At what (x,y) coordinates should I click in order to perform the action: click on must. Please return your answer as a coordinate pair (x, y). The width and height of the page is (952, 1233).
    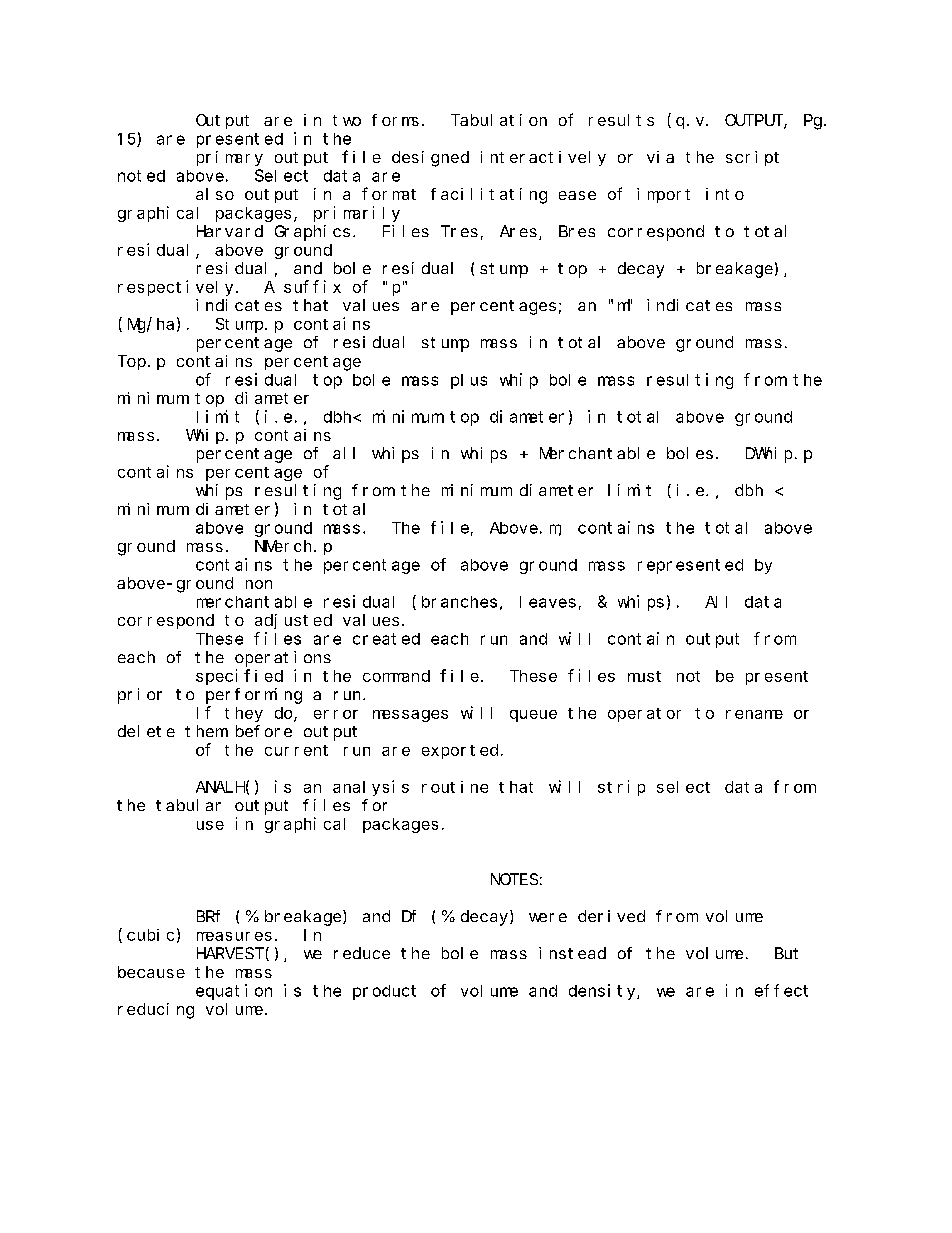
    Looking at the image, I should click on (644, 676).
